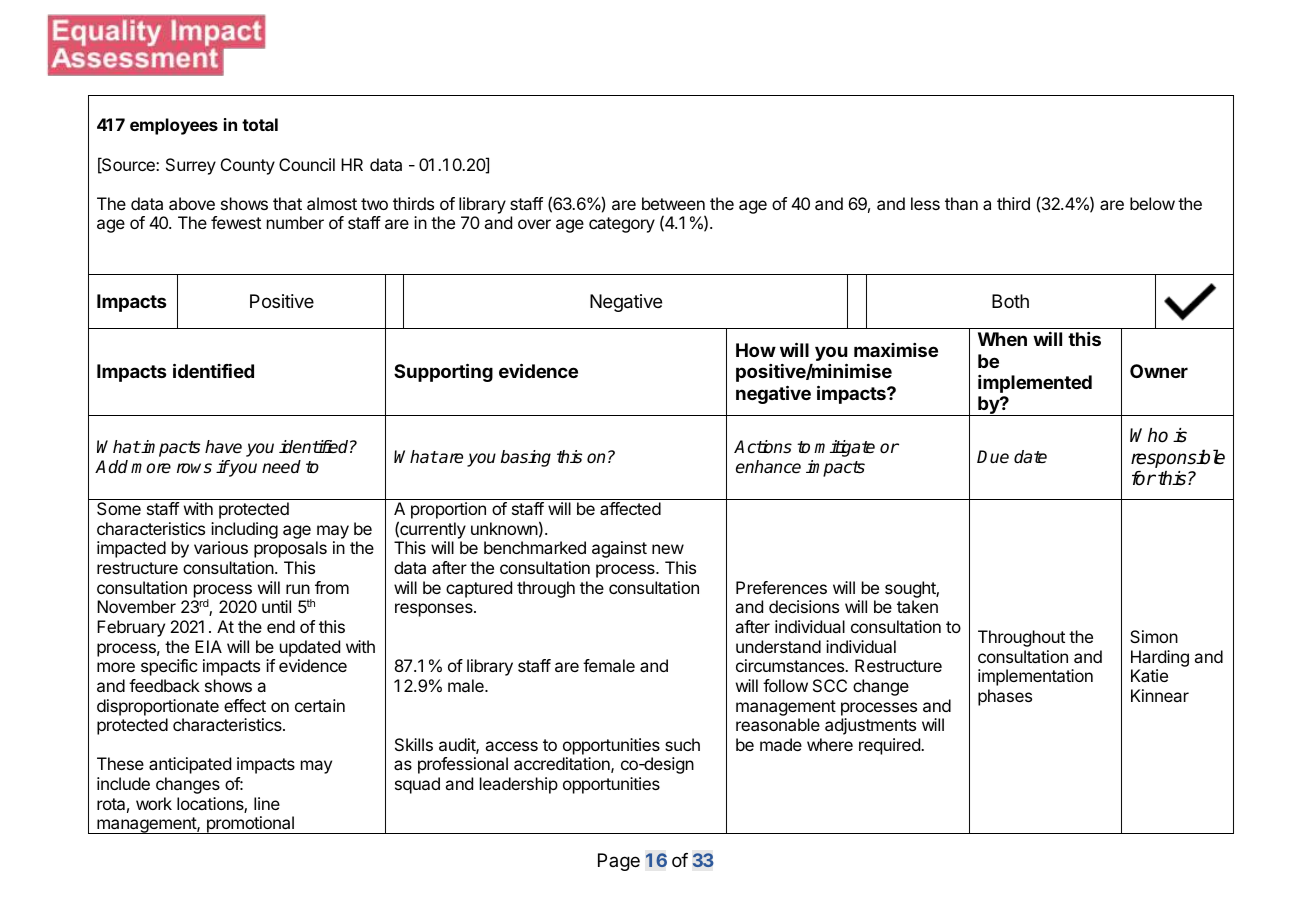 The image size is (1308, 924). What do you see at coordinates (630, 508) in the page?
I see `affected` at bounding box center [630, 508].
